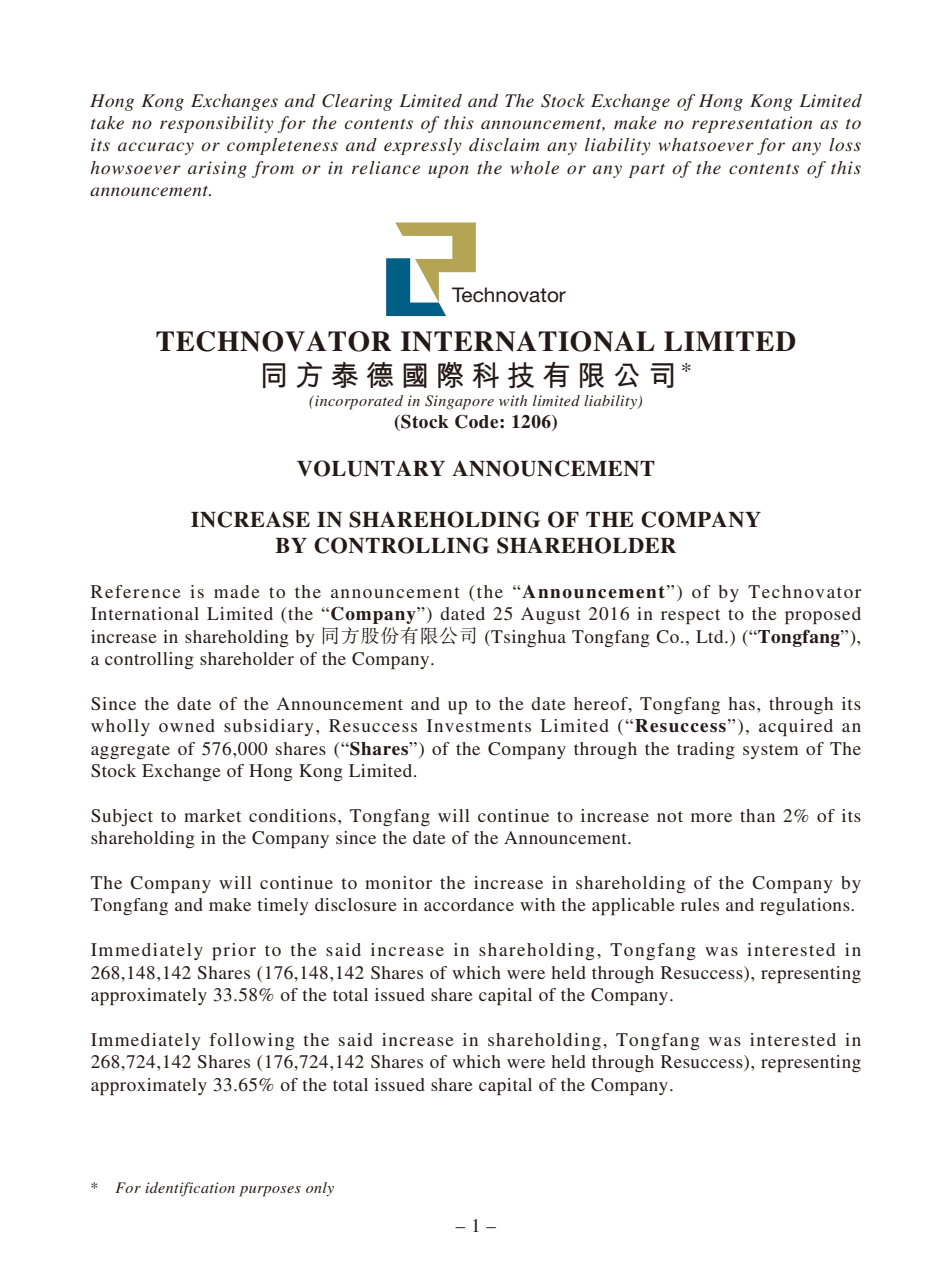 Image resolution: width=952 pixels, height=1270 pixels. I want to click on Singapore, so click(459, 402).
